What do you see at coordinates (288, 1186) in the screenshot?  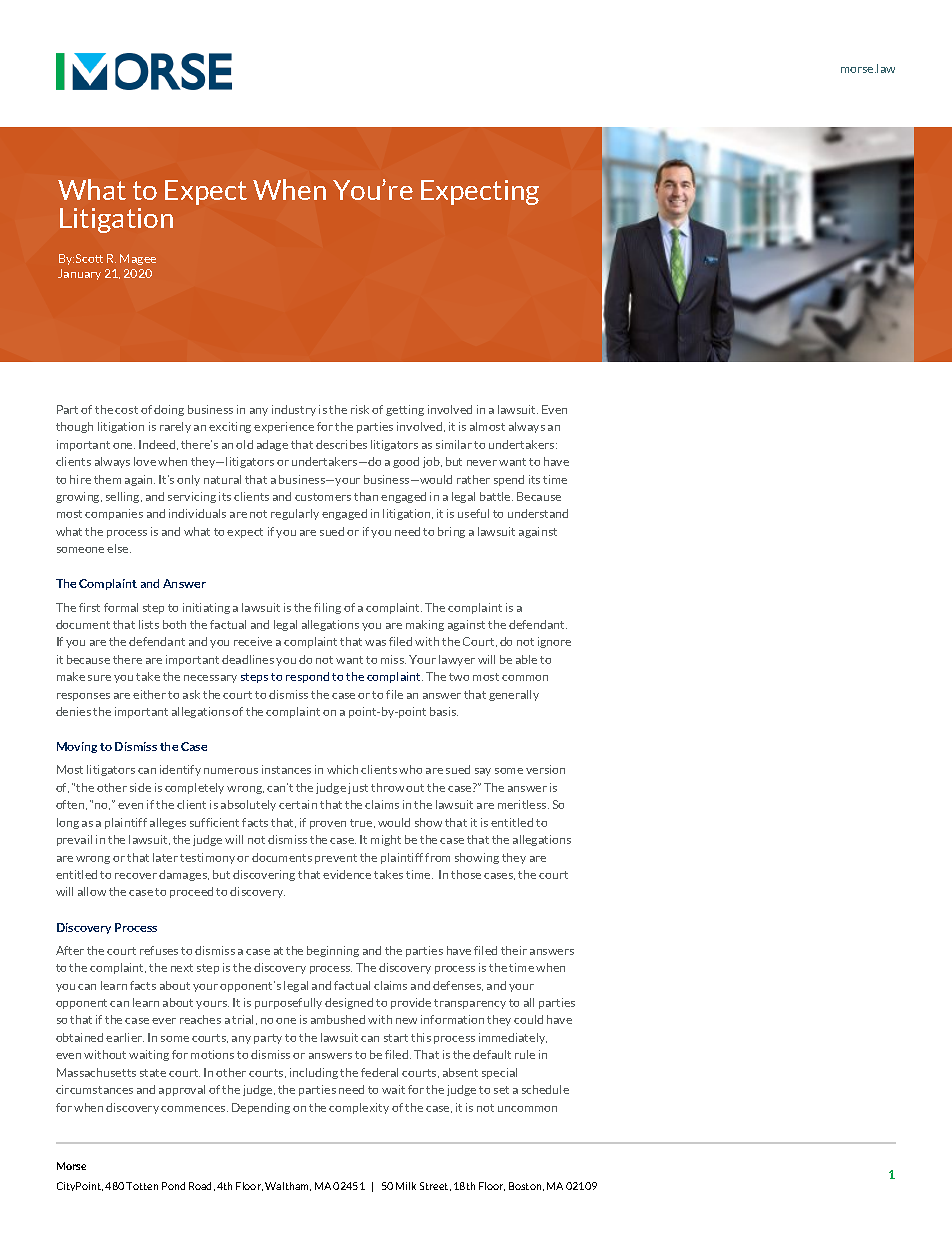 I see `Waltham` at bounding box center [288, 1186].
